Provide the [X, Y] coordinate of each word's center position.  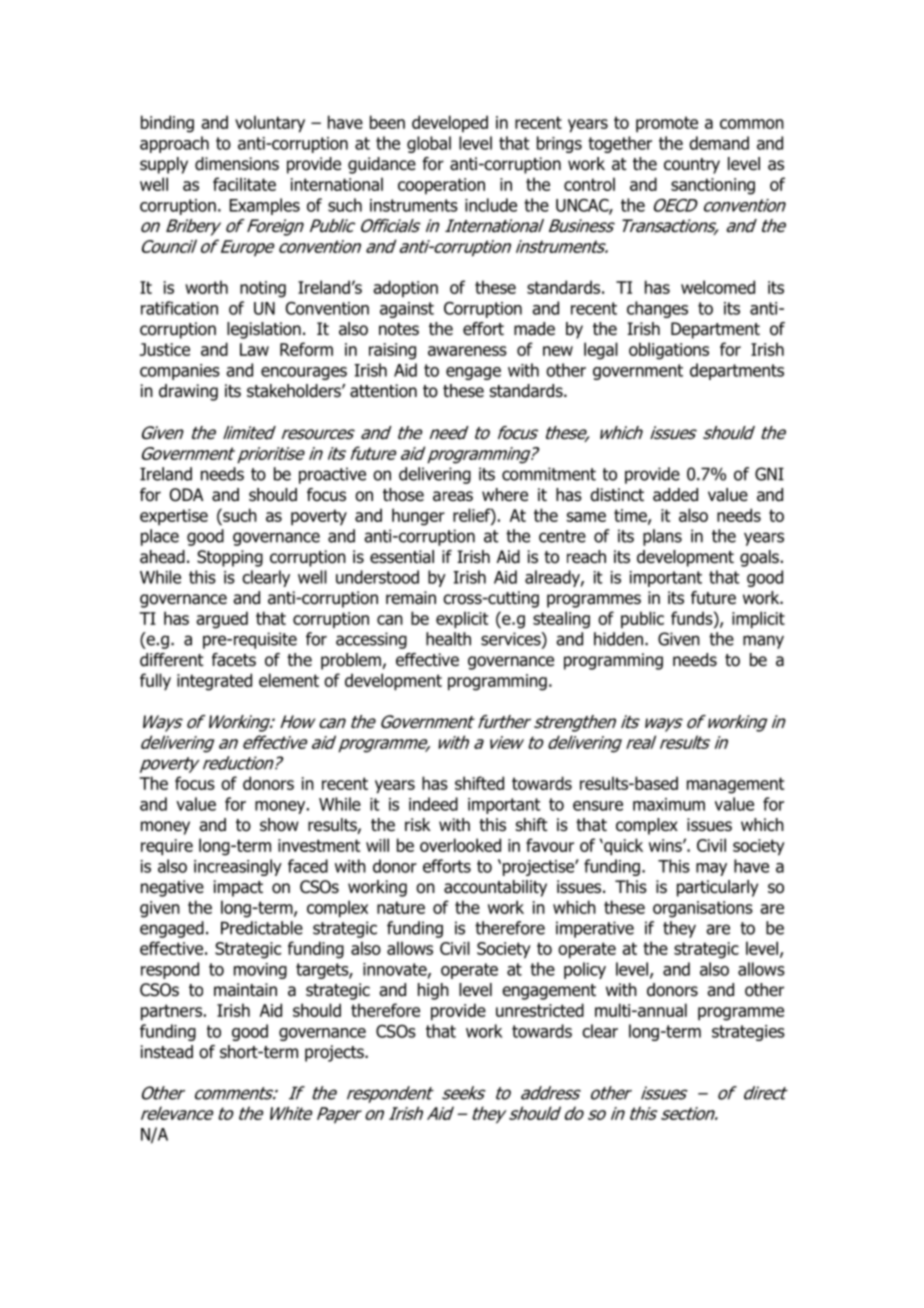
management [735, 785]
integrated [214, 682]
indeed [433, 804]
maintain [245, 990]
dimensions [237, 164]
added [675, 495]
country [692, 166]
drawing [188, 392]
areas [453, 496]
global [429, 144]
